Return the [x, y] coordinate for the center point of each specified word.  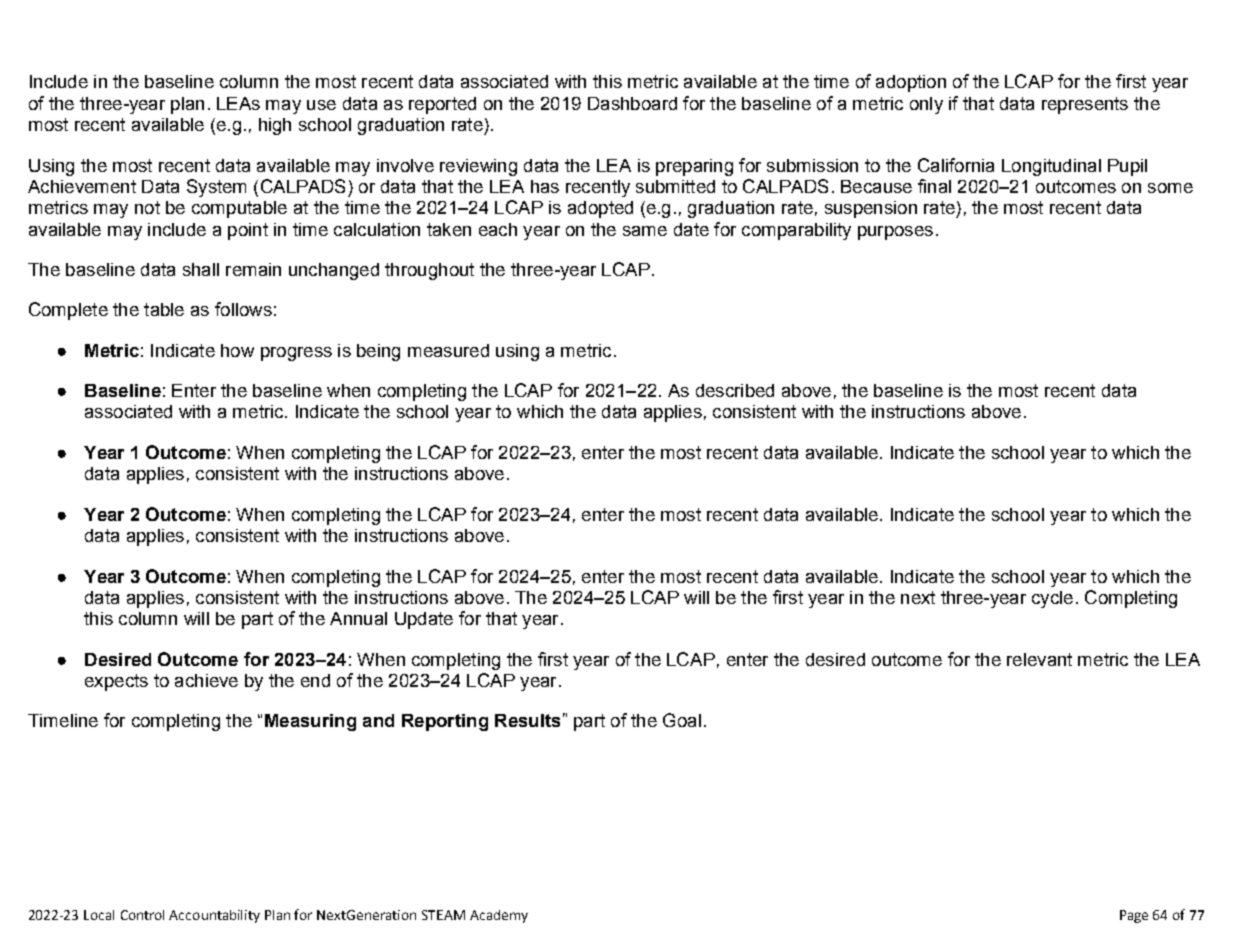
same [645, 231]
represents [1085, 105]
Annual [358, 618]
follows [243, 309]
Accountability [214, 916]
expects [116, 682]
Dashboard [632, 103]
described [735, 390]
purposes [895, 233]
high [275, 126]
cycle [1052, 599]
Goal [682, 720]
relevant [1039, 659]
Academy [499, 916]
